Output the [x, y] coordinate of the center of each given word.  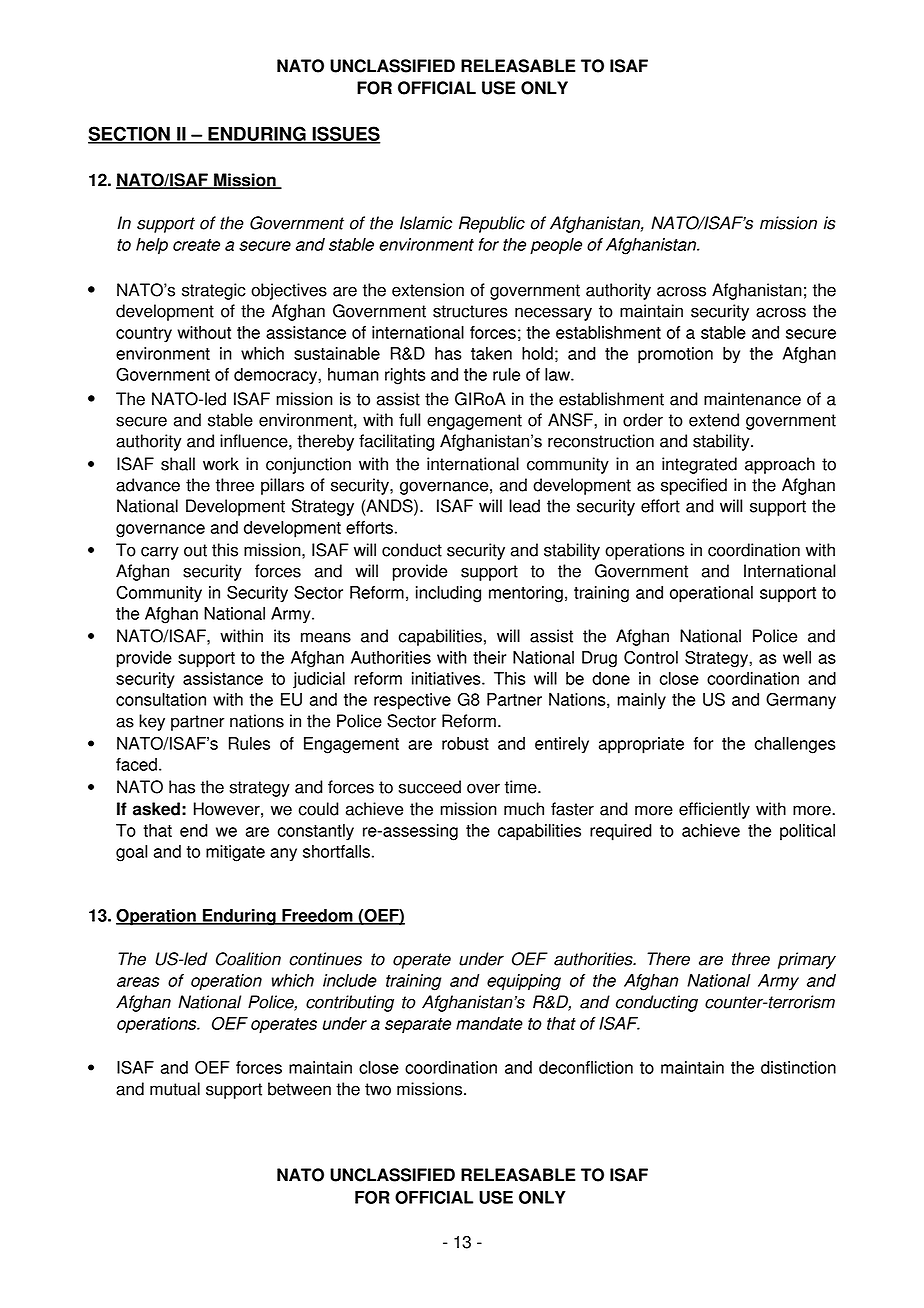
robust [465, 743]
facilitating [396, 442]
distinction [798, 1067]
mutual [175, 1089]
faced [136, 764]
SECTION [130, 134]
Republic [492, 224]
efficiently [714, 810]
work [221, 464]
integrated [699, 465]
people [556, 246]
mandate [489, 1023]
